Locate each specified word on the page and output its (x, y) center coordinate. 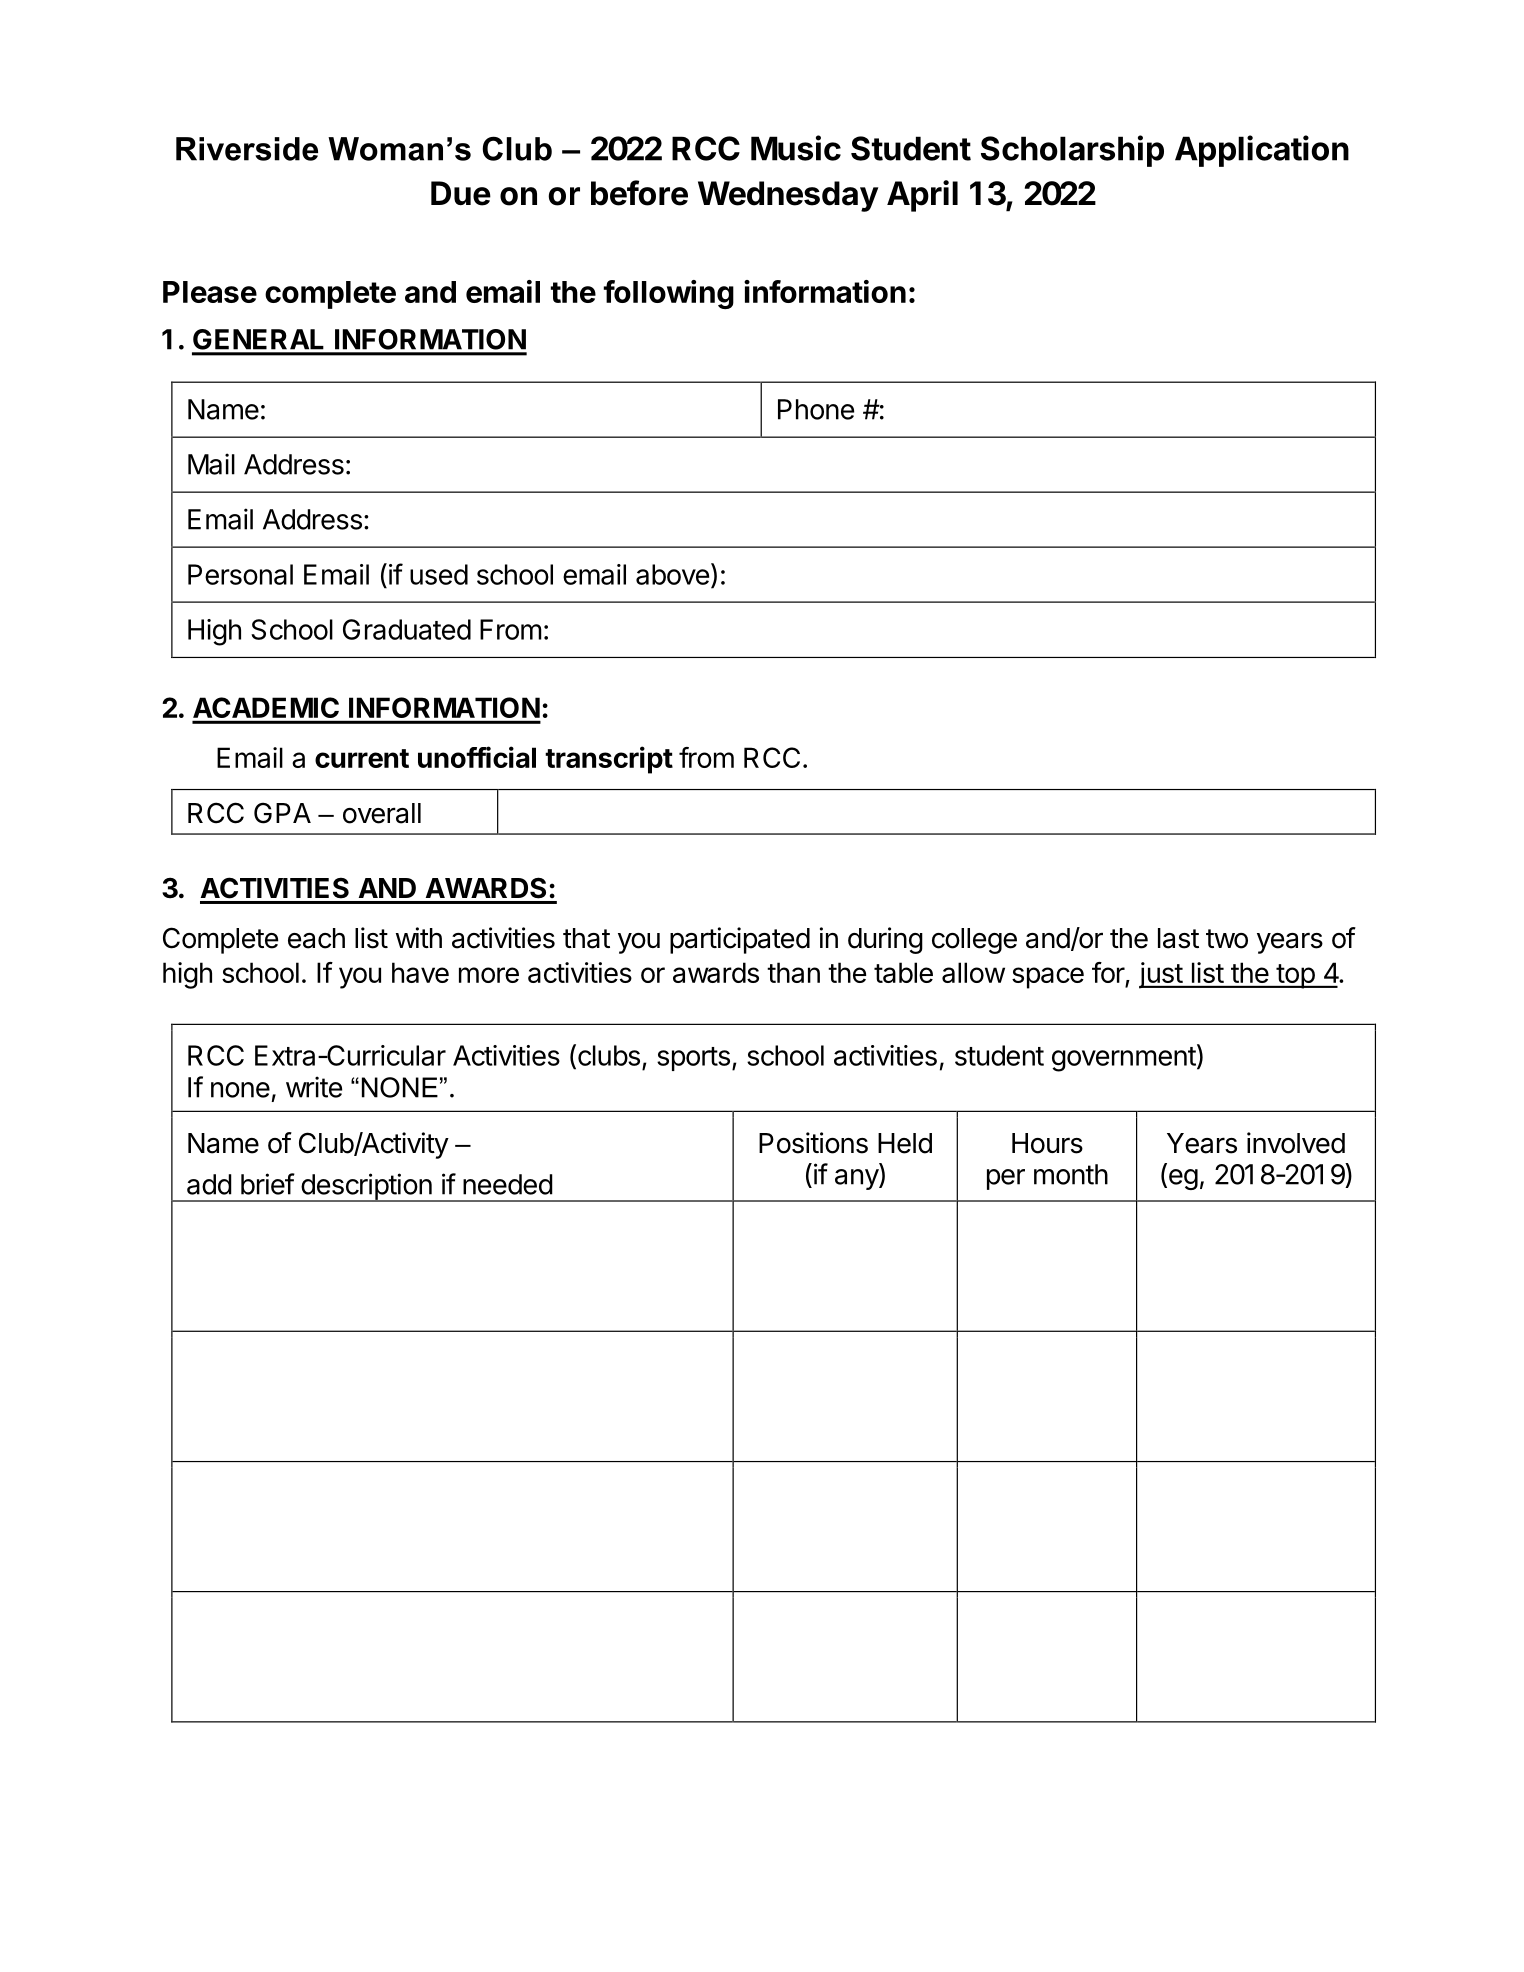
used (439, 574)
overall (382, 813)
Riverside (247, 149)
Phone (816, 409)
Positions (813, 1143)
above (672, 574)
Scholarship (1072, 151)
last (1178, 938)
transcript (609, 760)
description (366, 1187)
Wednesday (788, 196)
